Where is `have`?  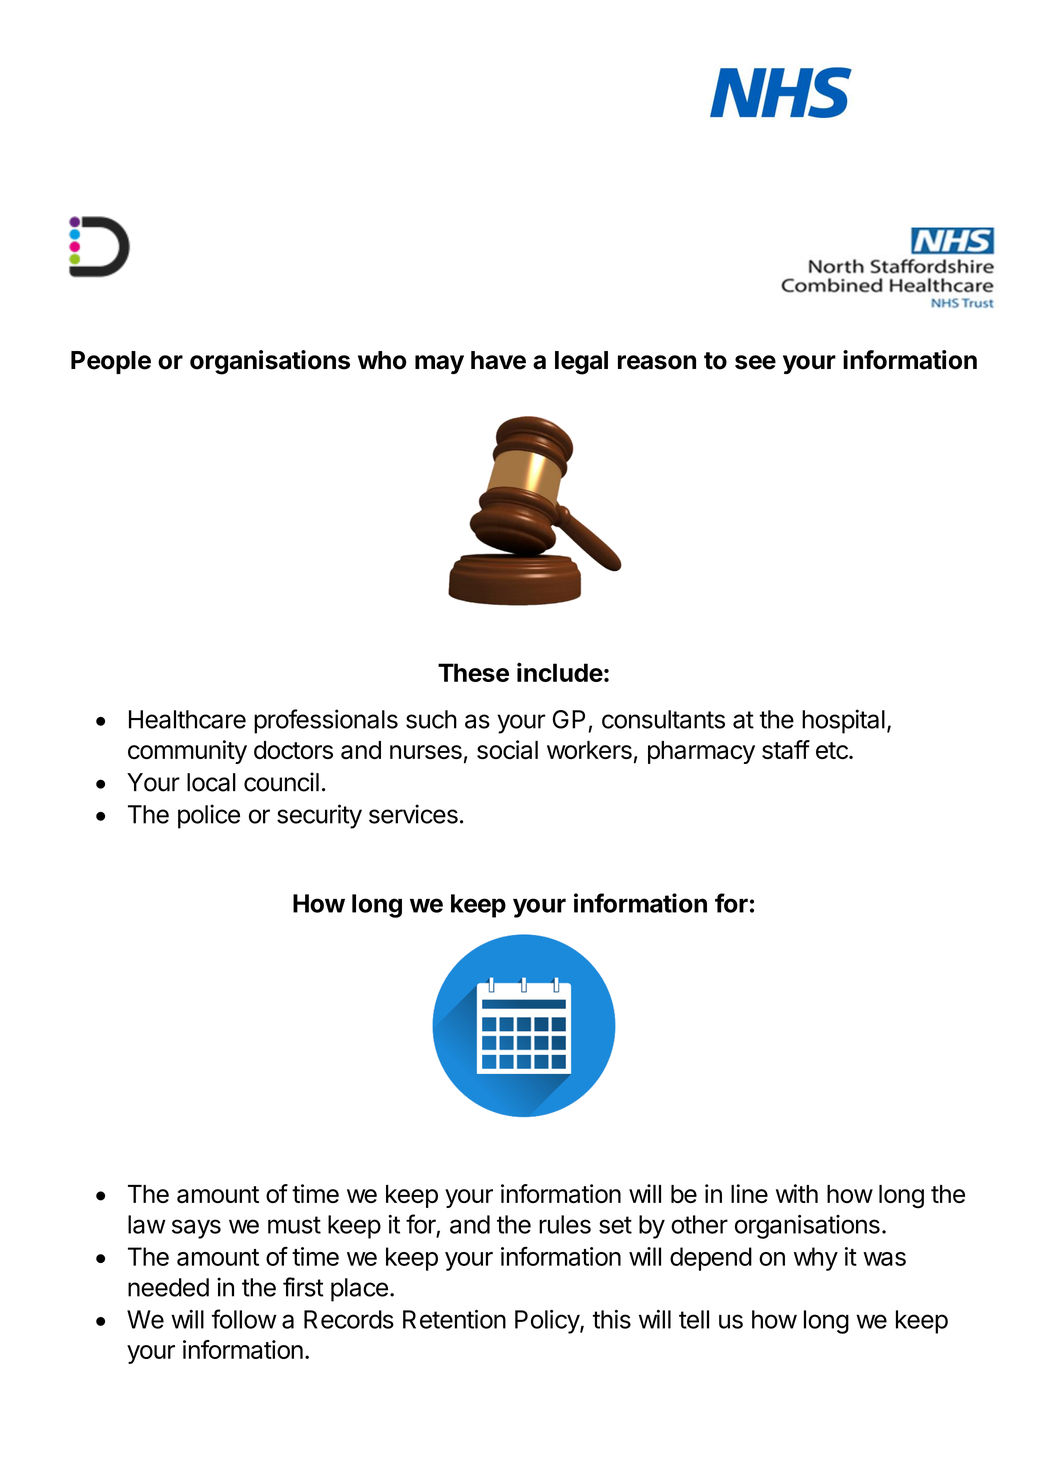
have is located at coordinates (498, 360).
